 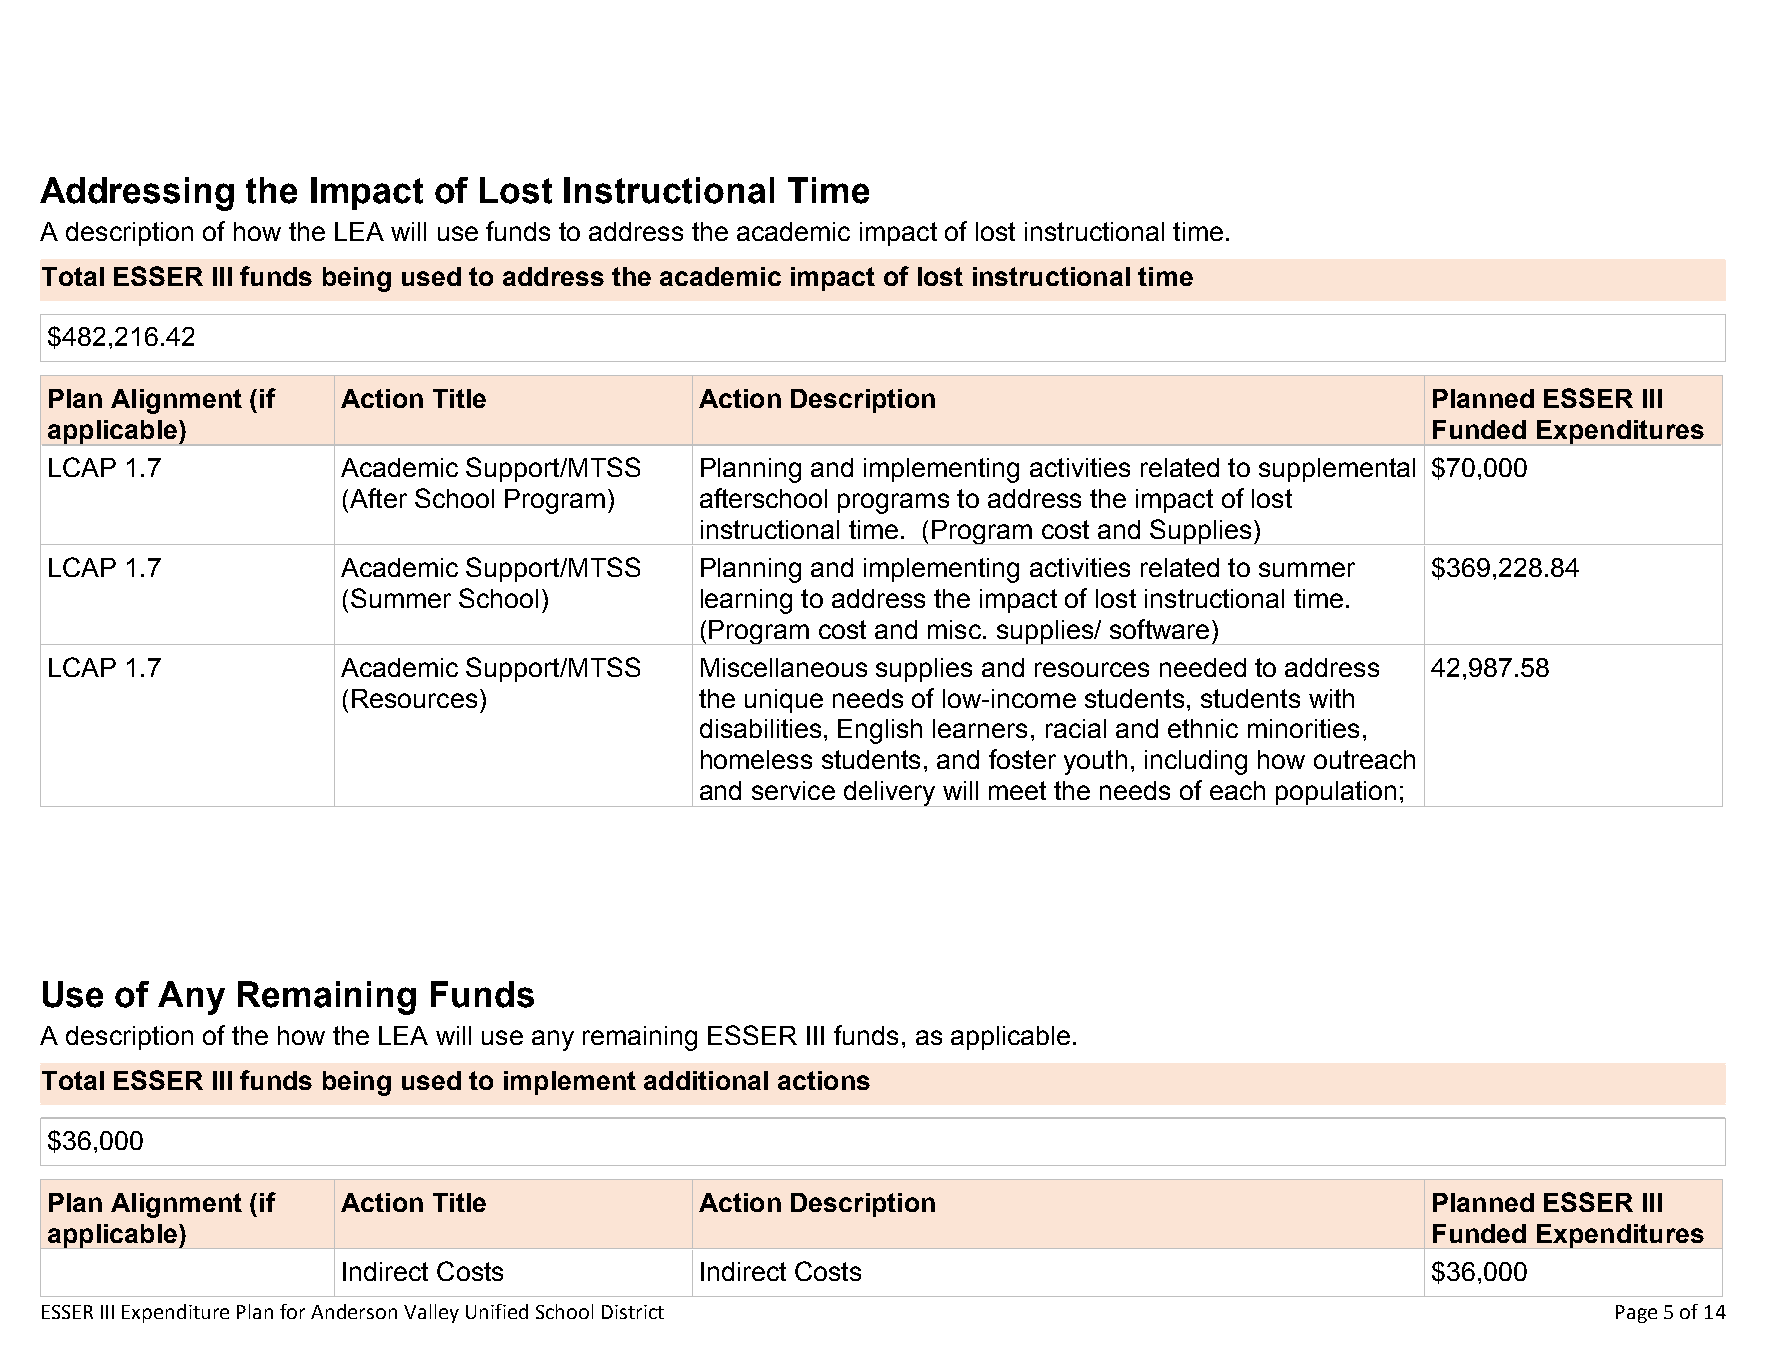 What do you see at coordinates (1336, 794) in the page?
I see `population` at bounding box center [1336, 794].
